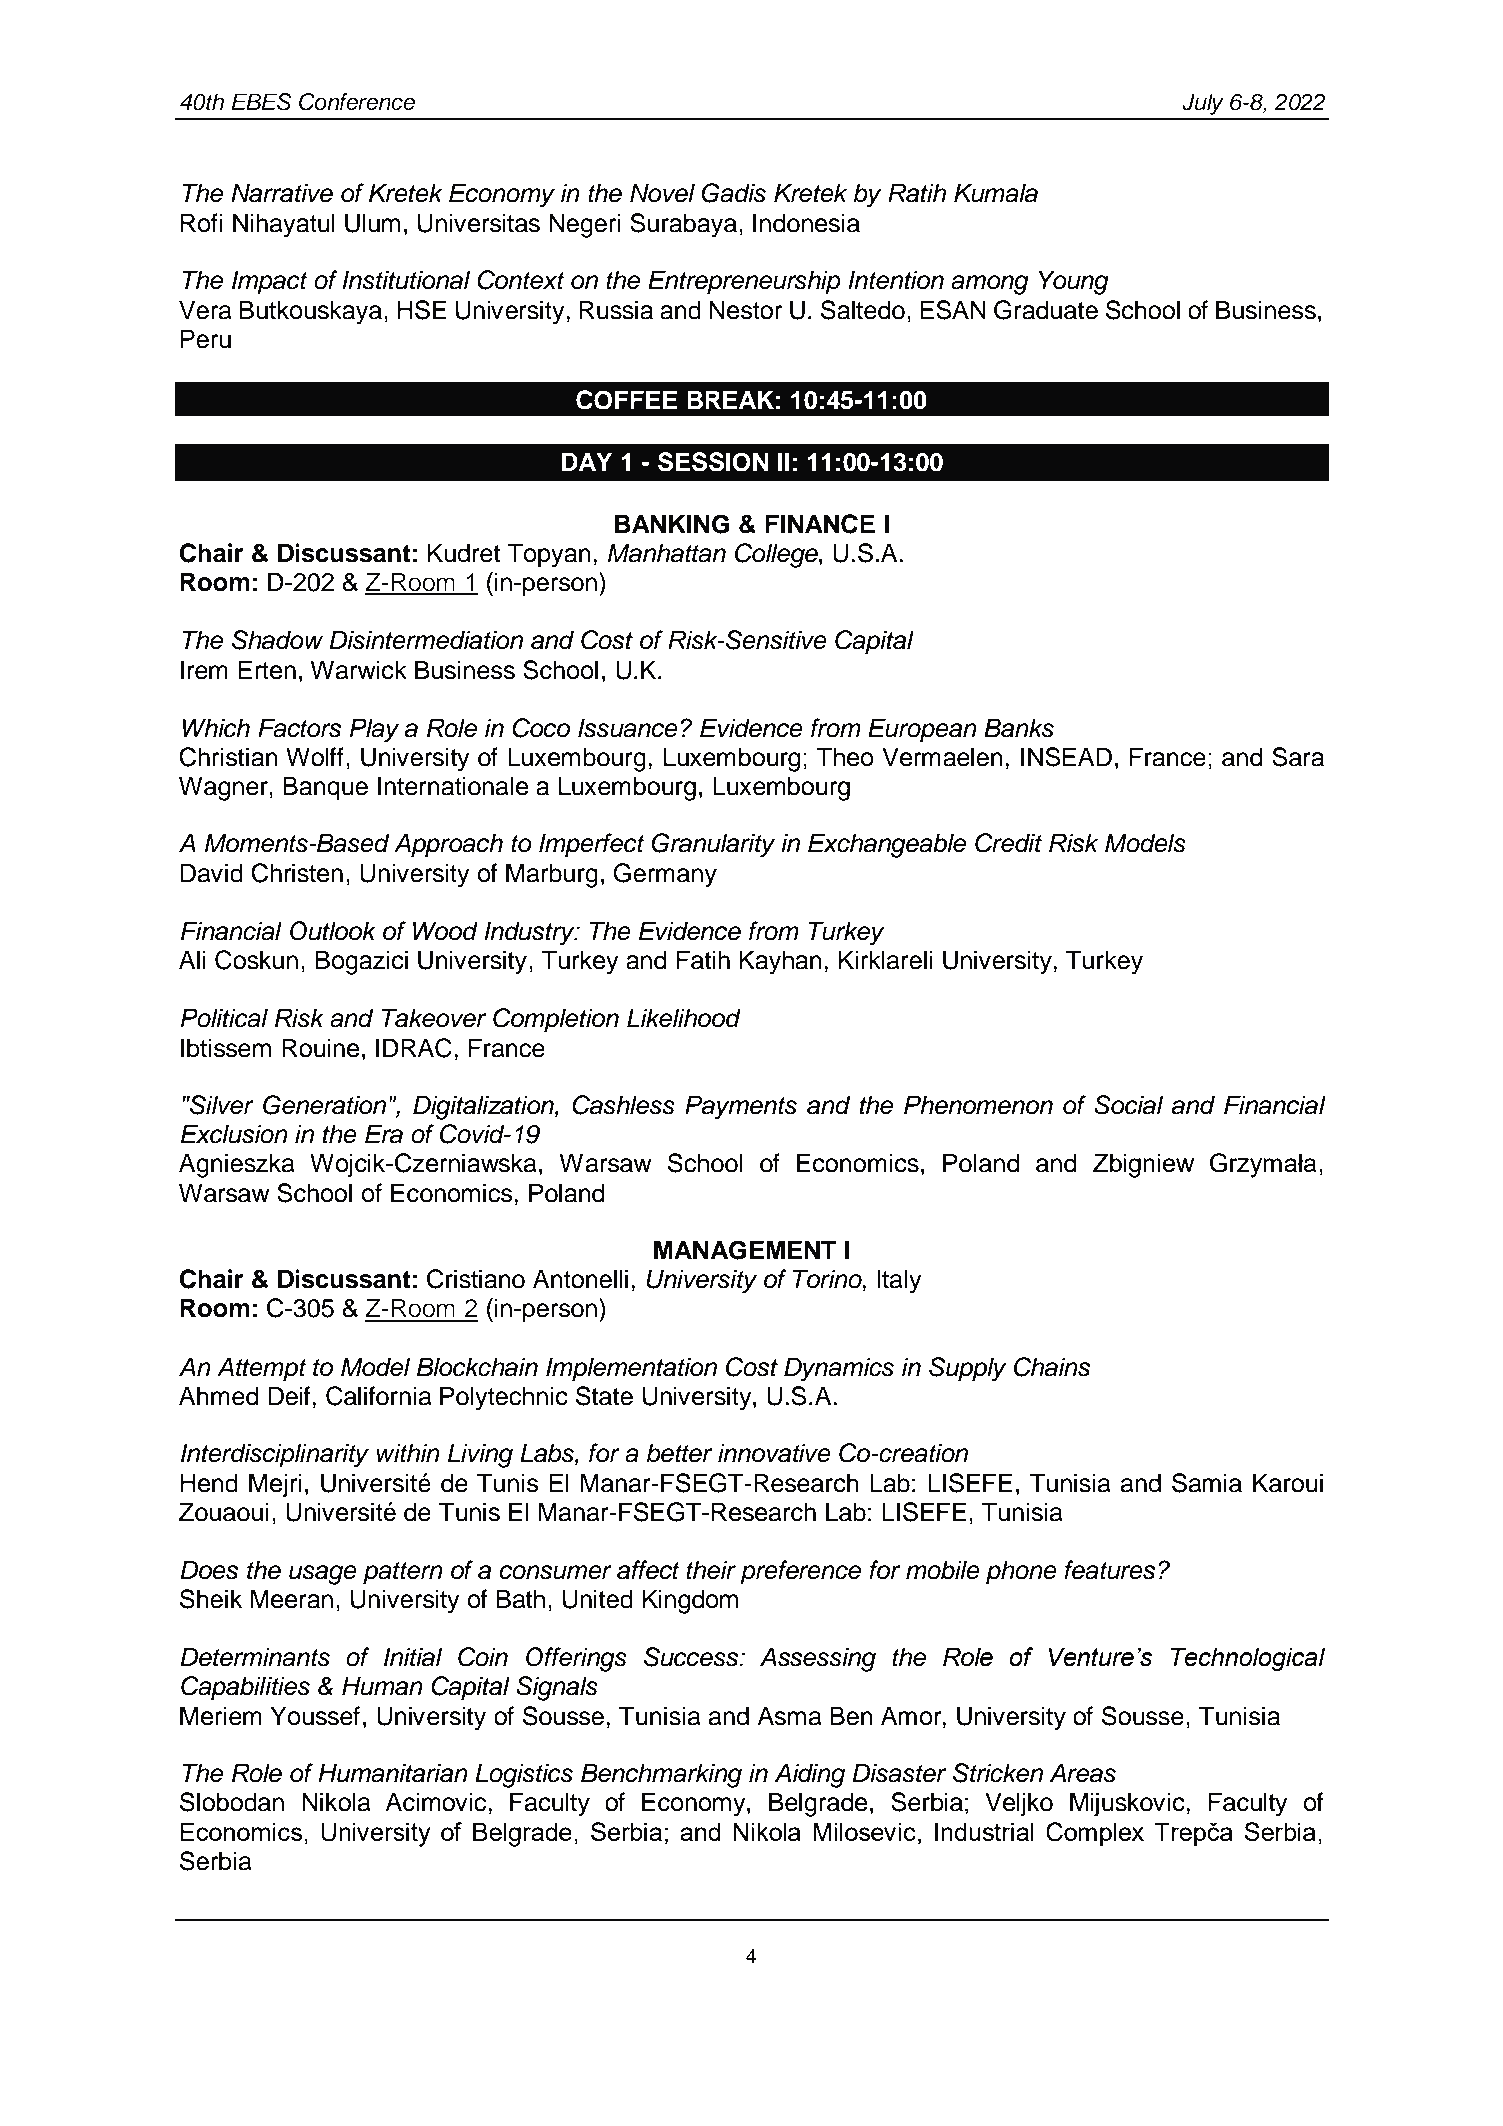 The image size is (1503, 2126). What do you see at coordinates (662, 193) in the screenshot?
I see `Novel` at bounding box center [662, 193].
